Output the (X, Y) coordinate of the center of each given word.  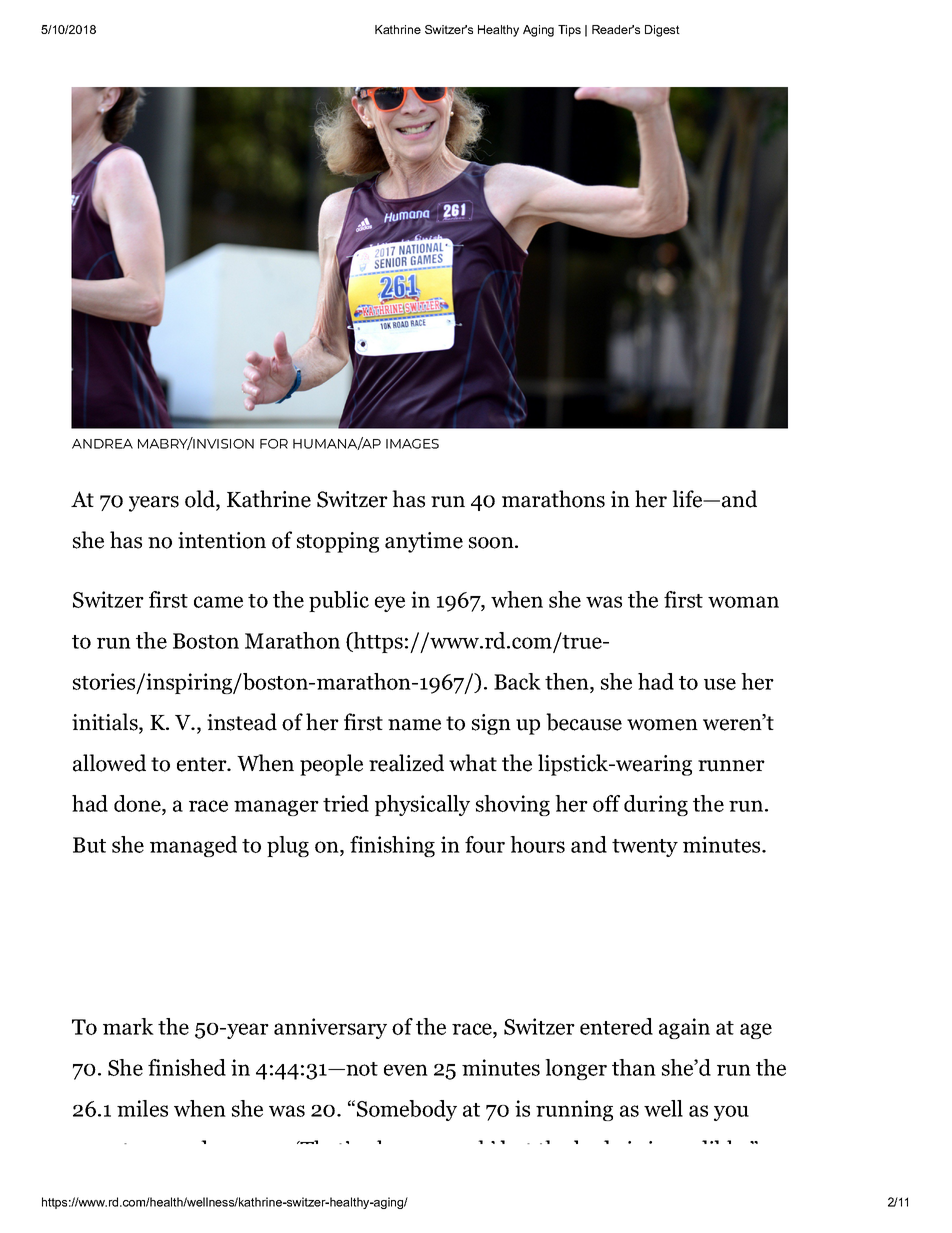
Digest (662, 31)
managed (193, 846)
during (656, 805)
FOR (274, 444)
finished (187, 1067)
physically (422, 805)
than (634, 1067)
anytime (424, 542)
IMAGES (412, 444)
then (568, 681)
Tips (569, 31)
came (218, 602)
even (406, 1070)
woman (743, 602)
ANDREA (102, 444)
